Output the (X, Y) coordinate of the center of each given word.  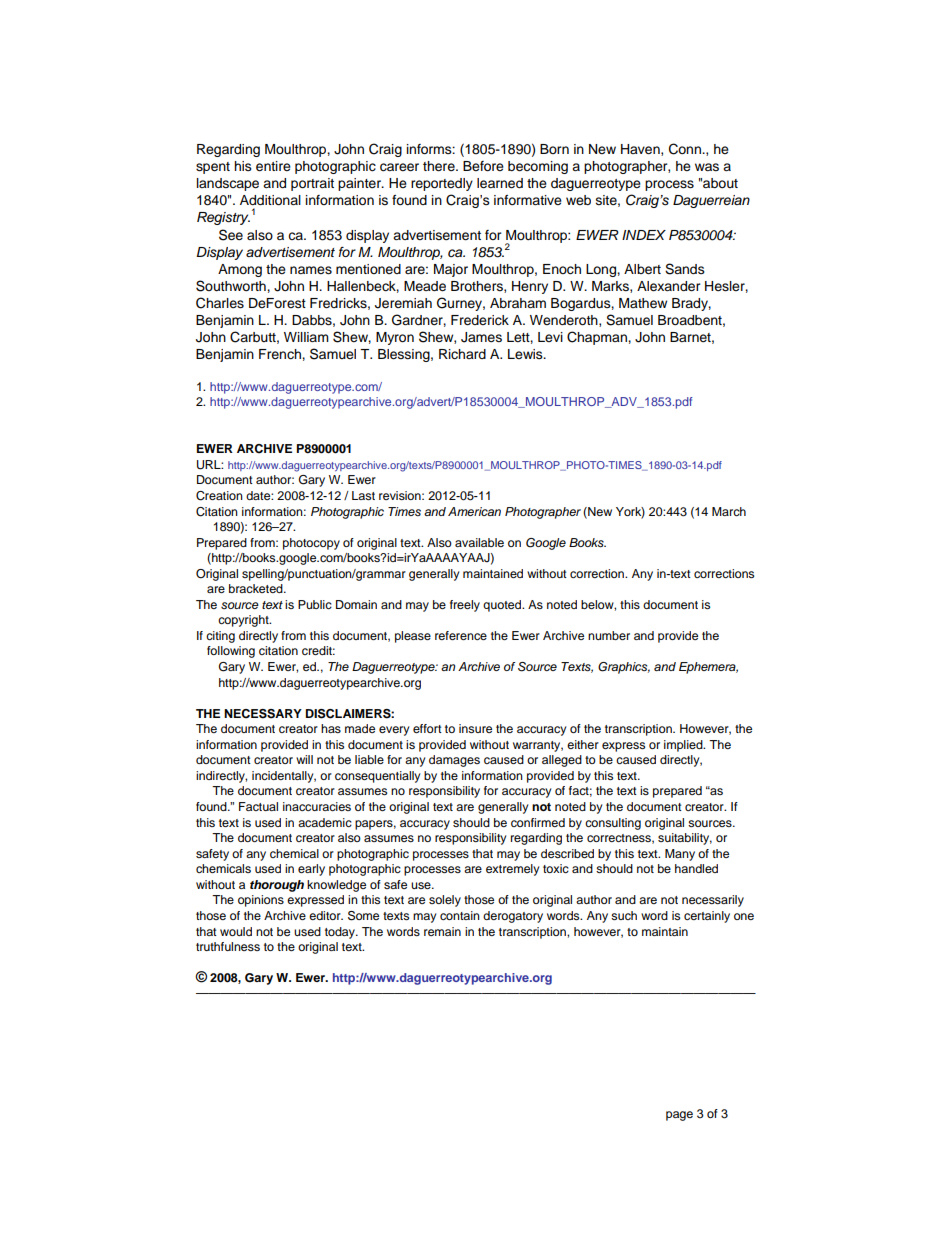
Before (483, 166)
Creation (219, 496)
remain (442, 931)
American (474, 511)
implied (684, 746)
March (729, 511)
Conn (686, 149)
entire (273, 166)
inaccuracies (317, 806)
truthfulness (228, 946)
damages (454, 761)
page (679, 1116)
